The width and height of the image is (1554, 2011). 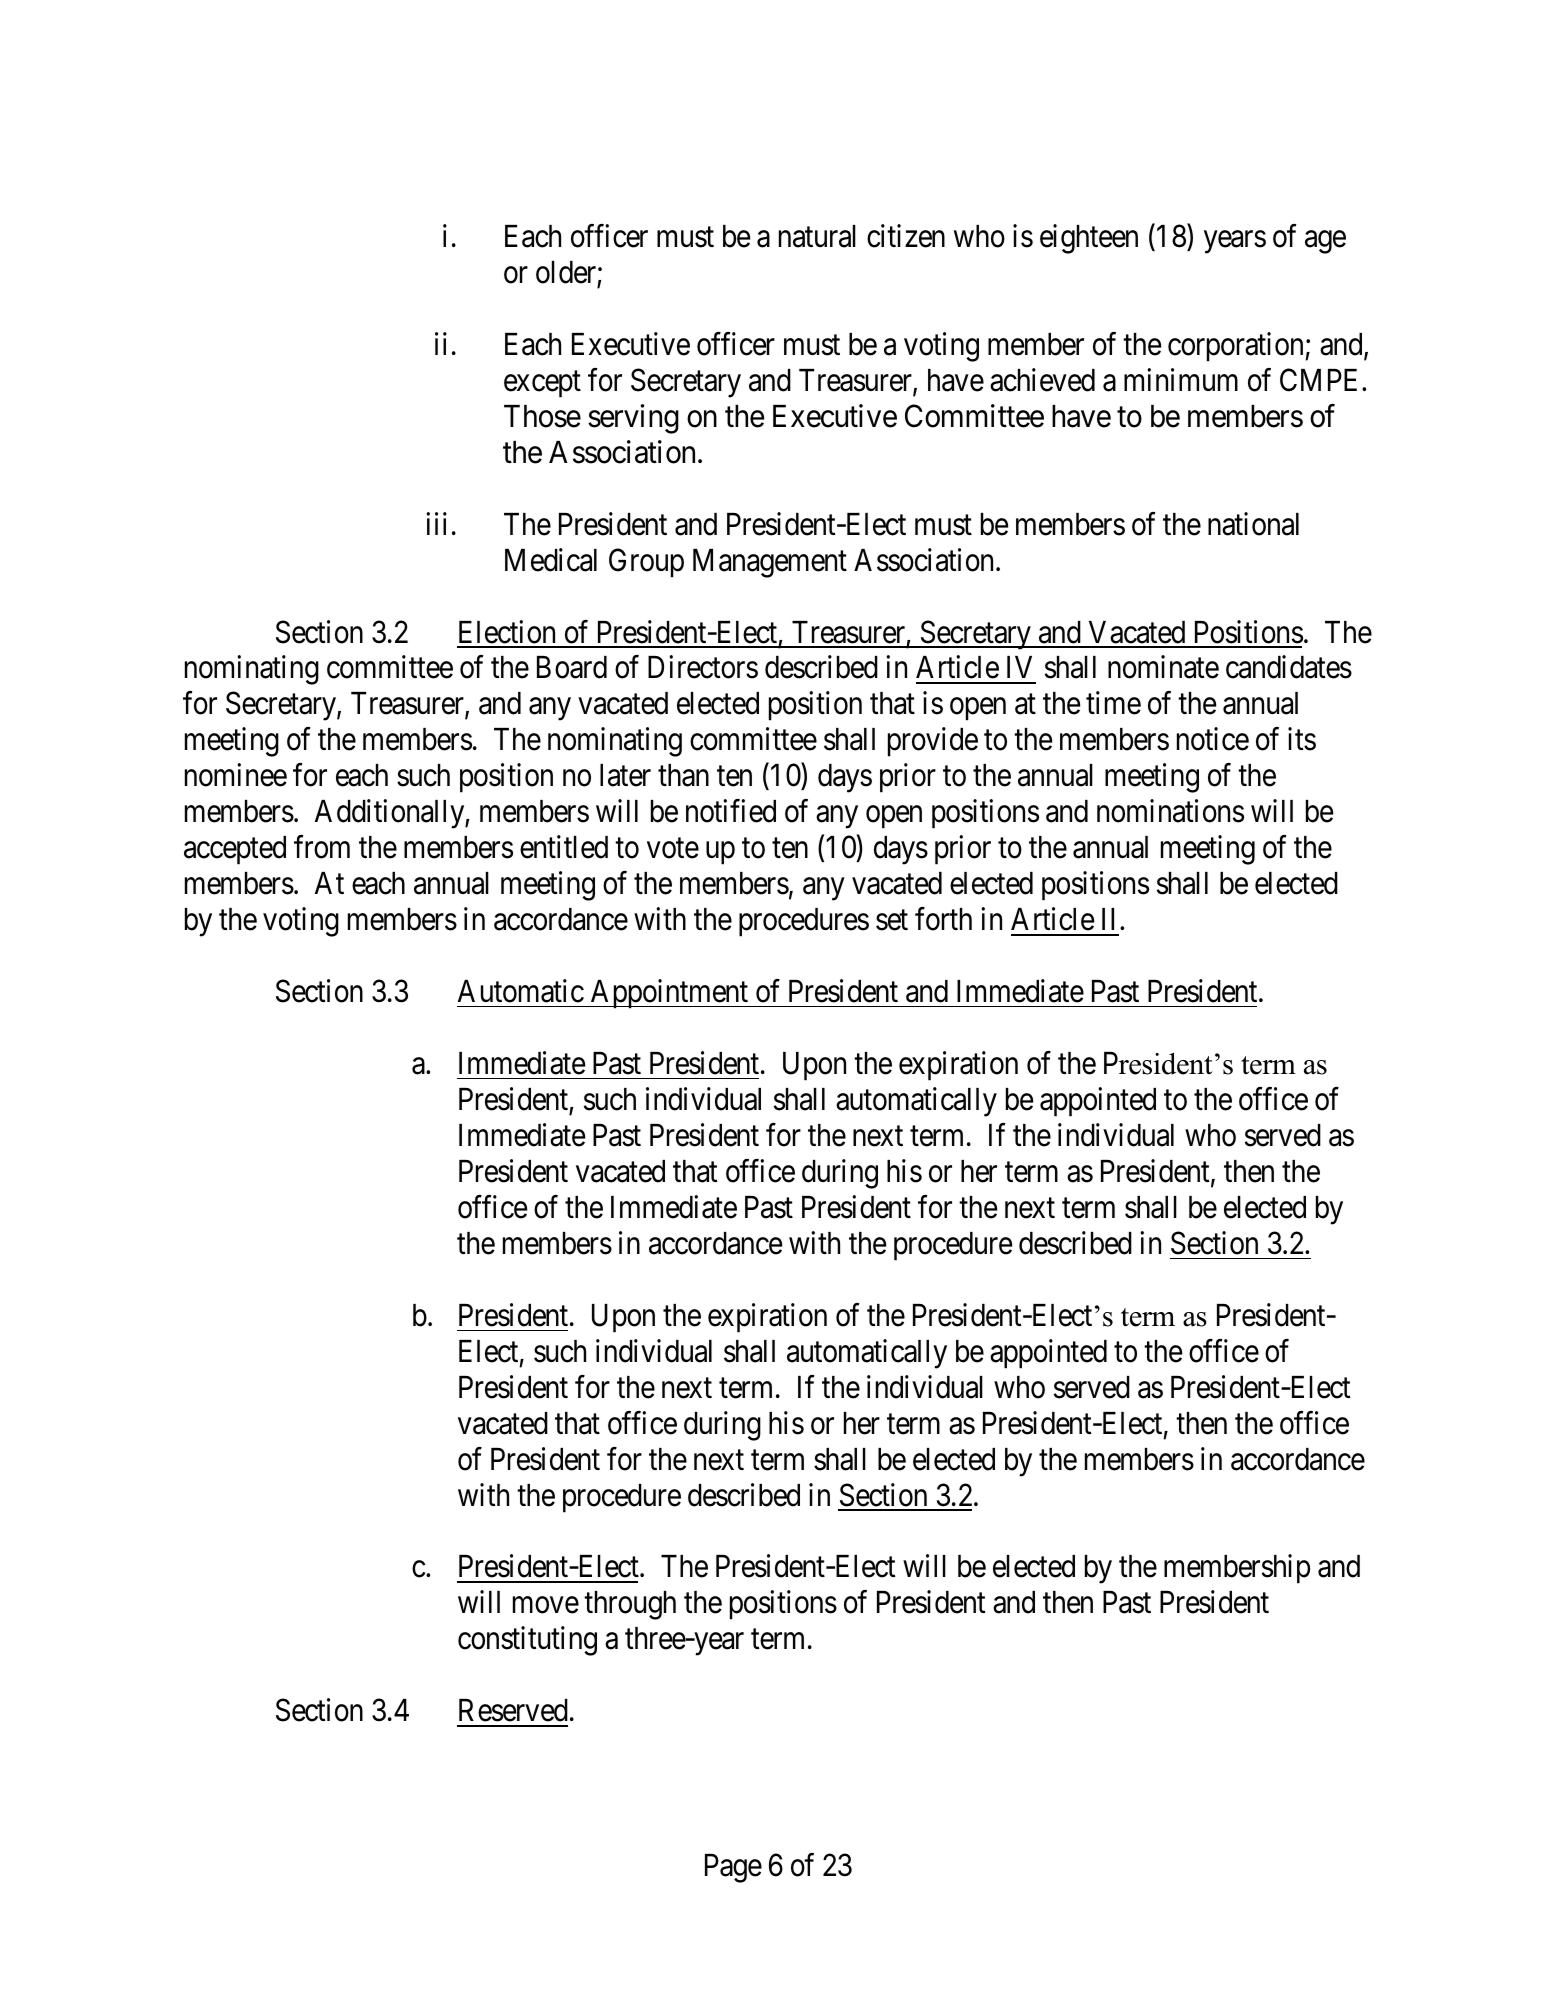 What do you see at coordinates (527, 1641) in the image?
I see `constituting` at bounding box center [527, 1641].
